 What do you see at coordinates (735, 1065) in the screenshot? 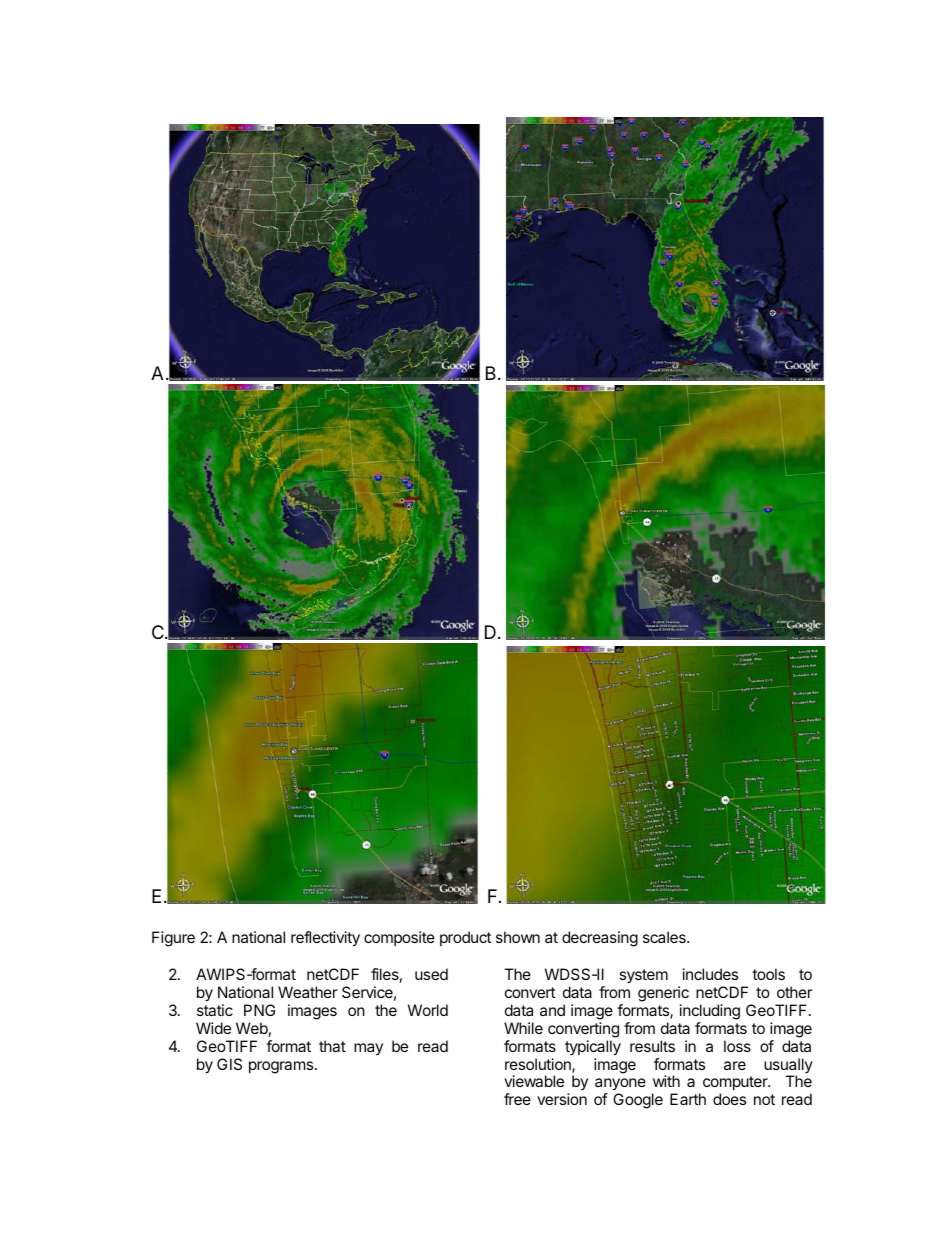
I see `are` at bounding box center [735, 1065].
